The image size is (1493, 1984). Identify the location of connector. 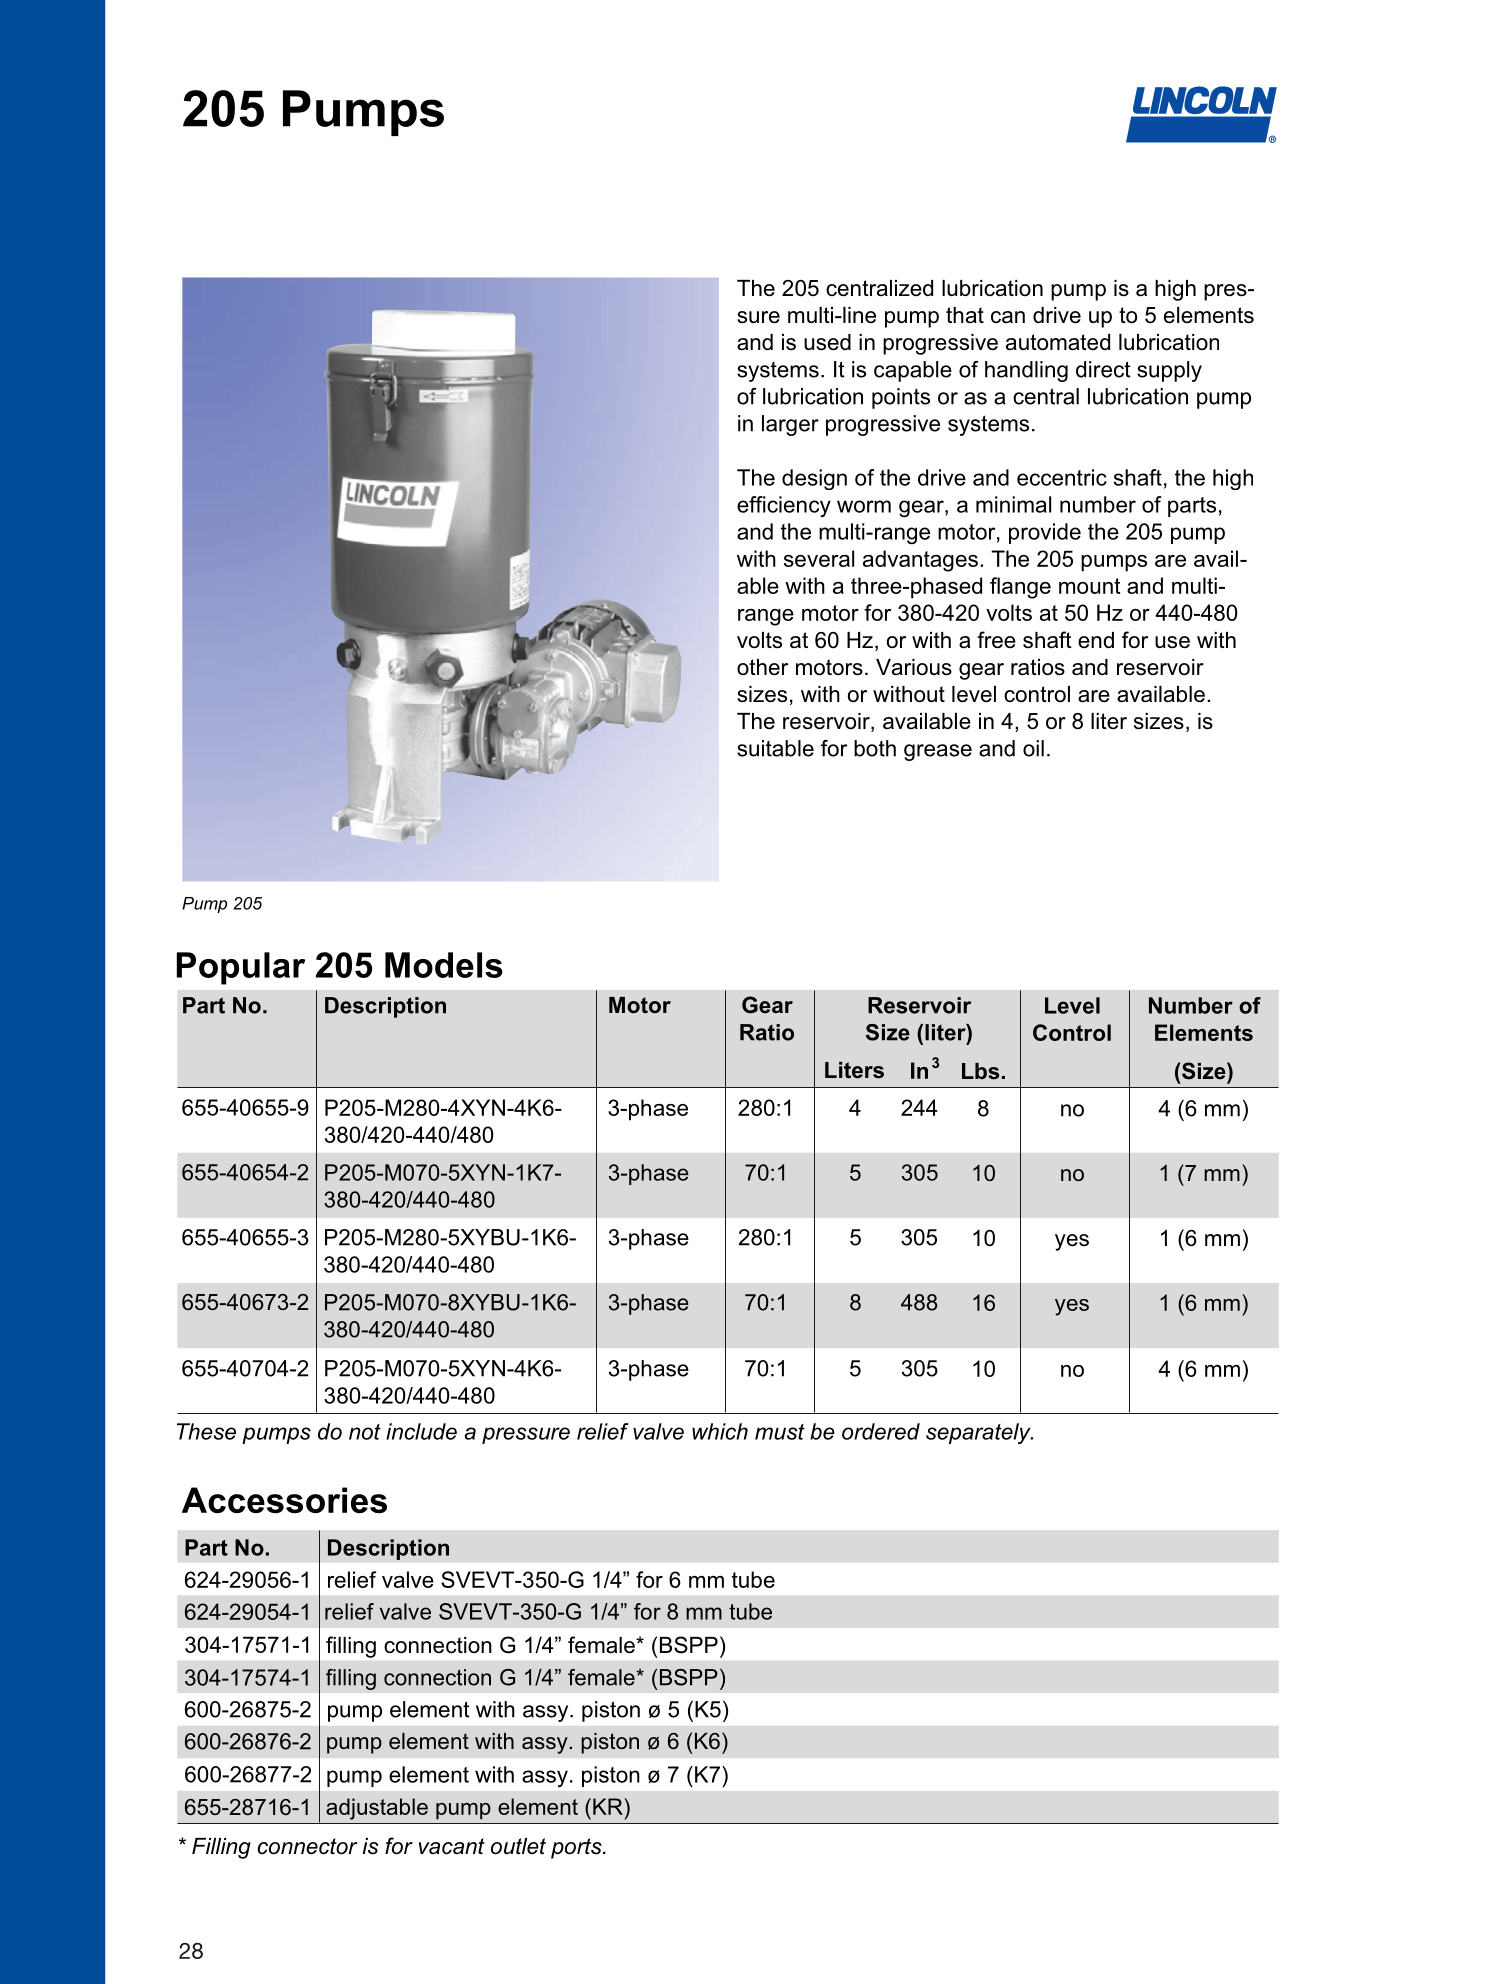
(307, 1846).
